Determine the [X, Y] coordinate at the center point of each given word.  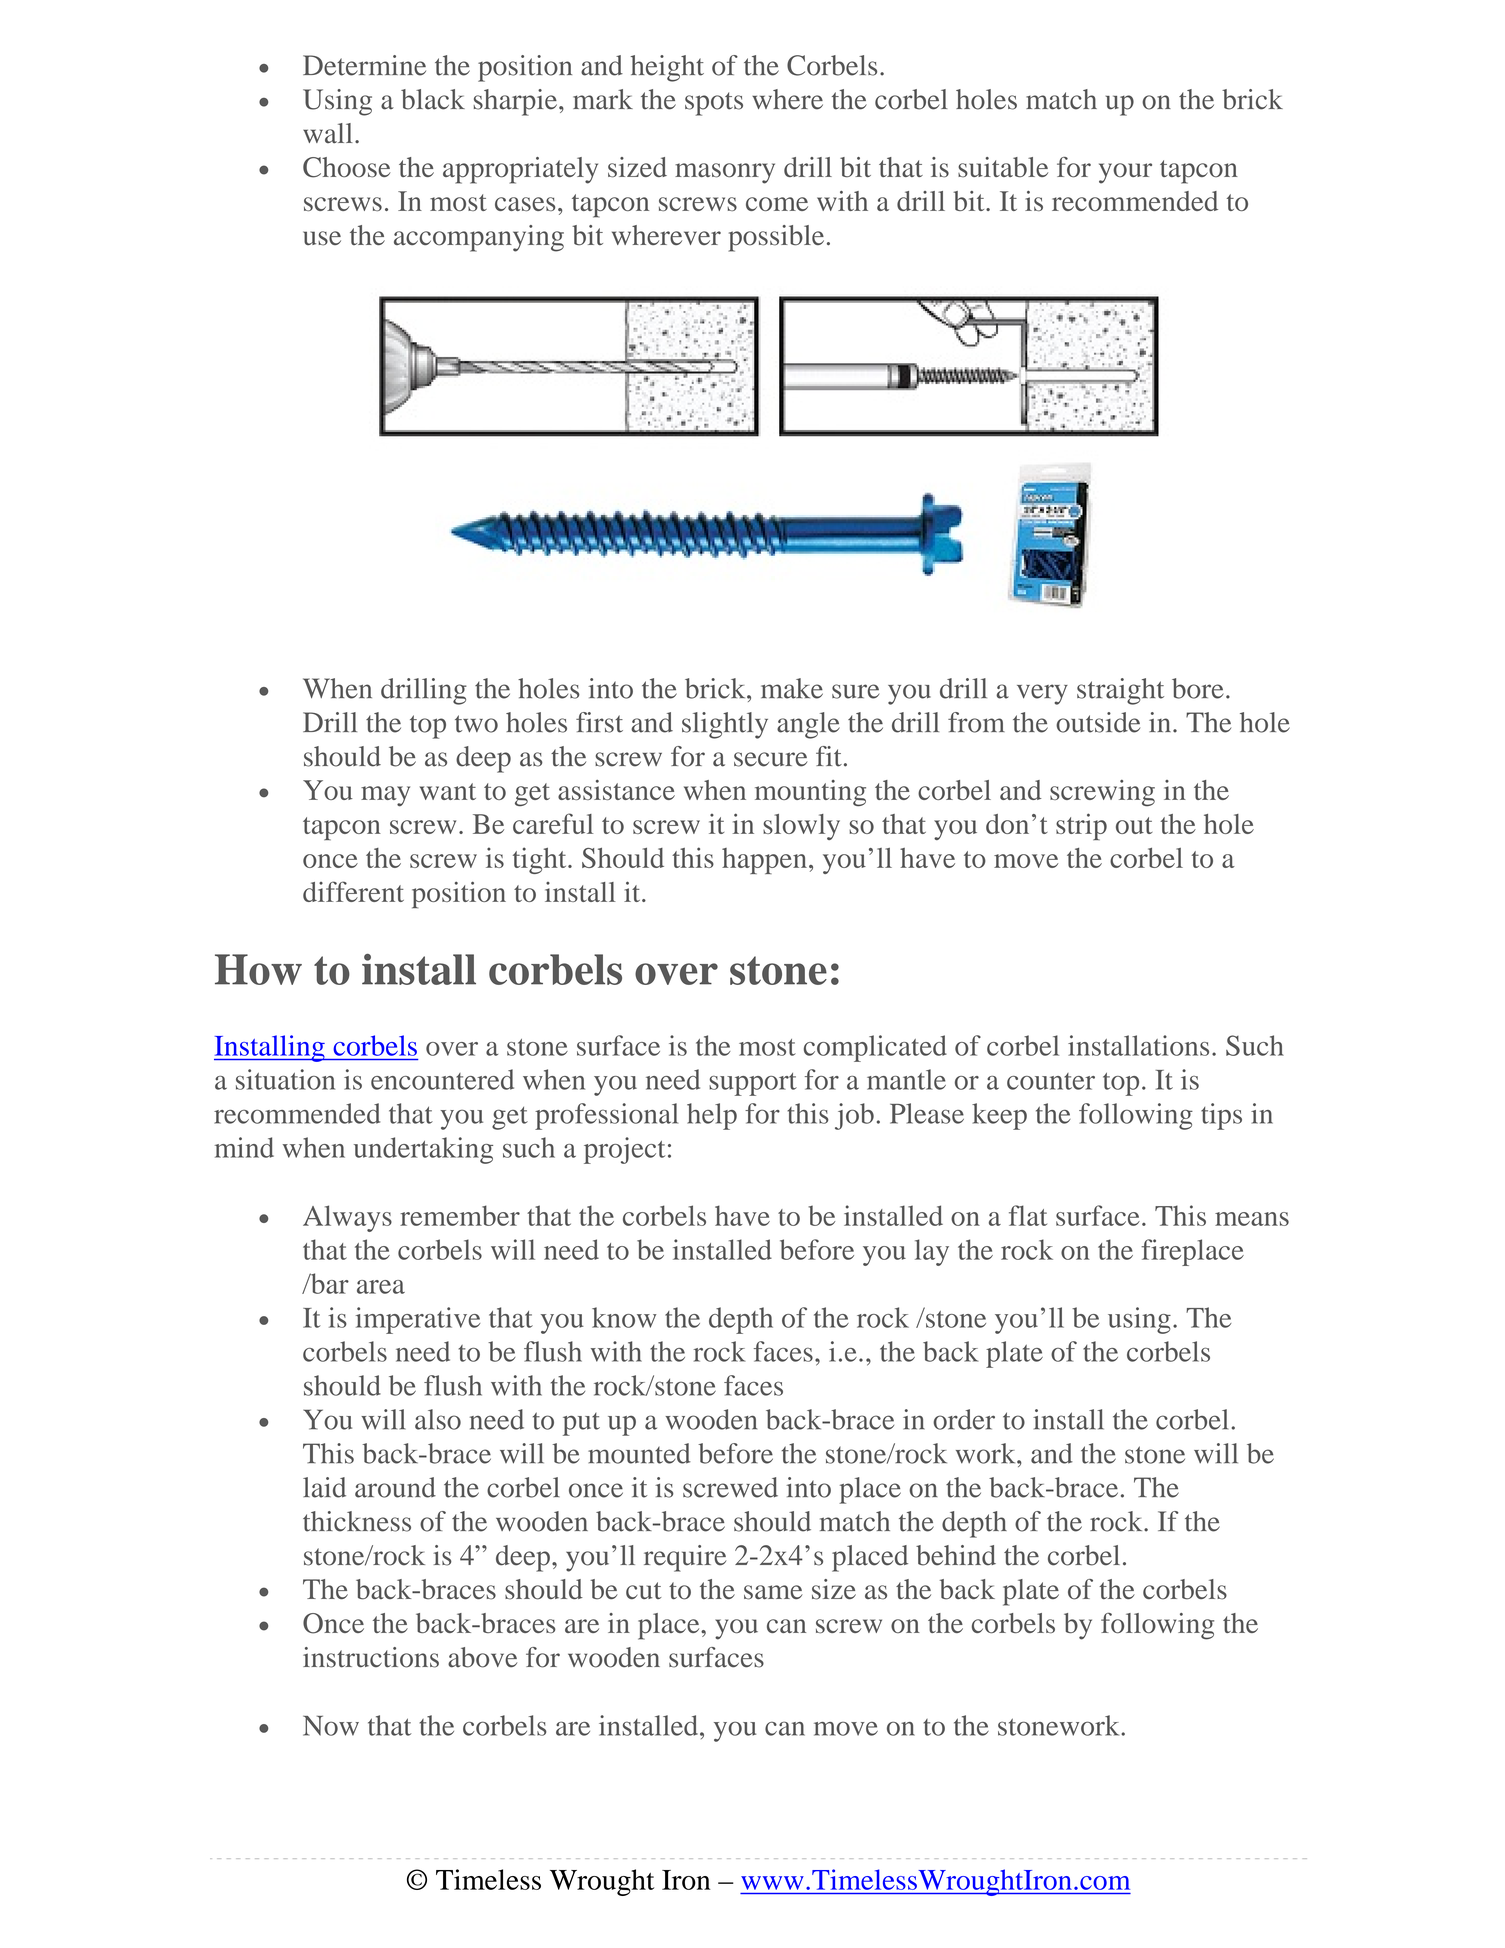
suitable [1003, 167]
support [753, 1084]
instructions [371, 1657]
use [322, 238]
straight [1120, 691]
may [385, 796]
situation [285, 1079]
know [624, 1317]
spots [714, 104]
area [381, 1287]
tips [1221, 1116]
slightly [725, 725]
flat [1028, 1215]
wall [328, 133]
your [1125, 173]
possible [776, 238]
